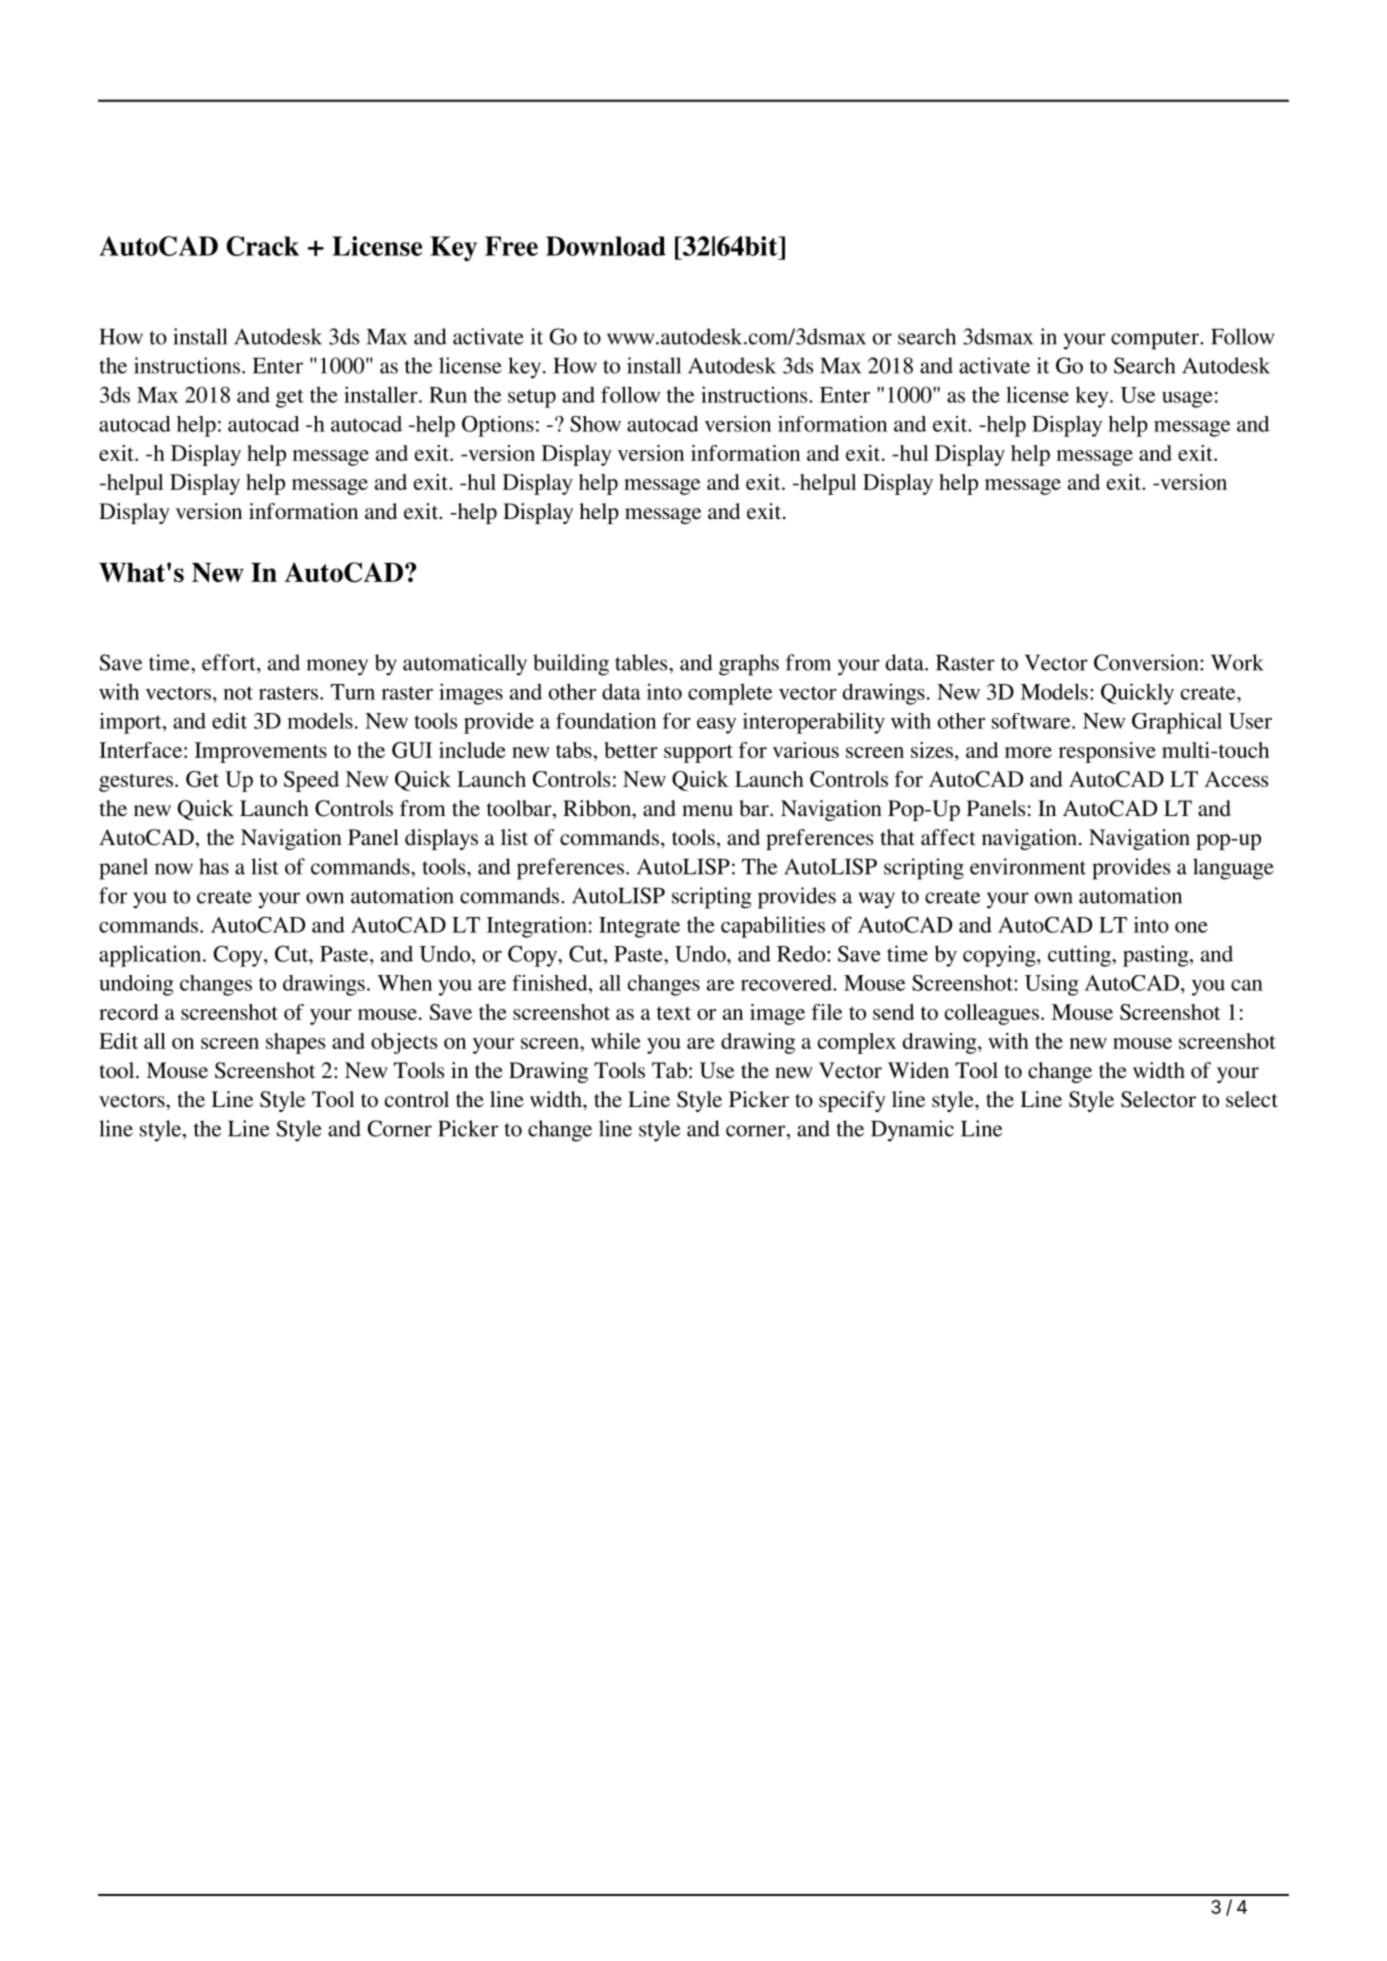 This image has height=1961, width=1387. I want to click on Download, so click(606, 246).
